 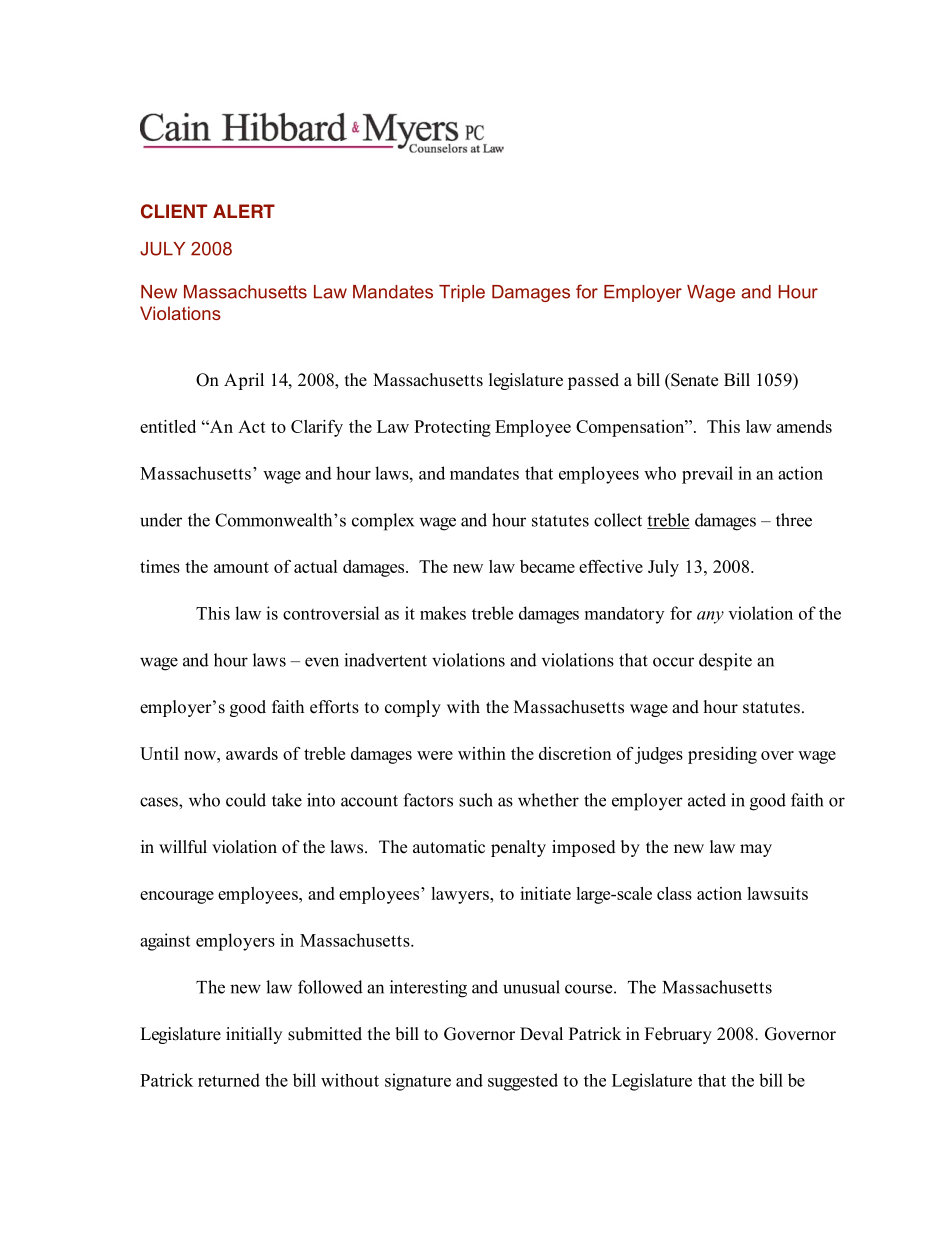 What do you see at coordinates (244, 211) in the image?
I see `ALERT` at bounding box center [244, 211].
